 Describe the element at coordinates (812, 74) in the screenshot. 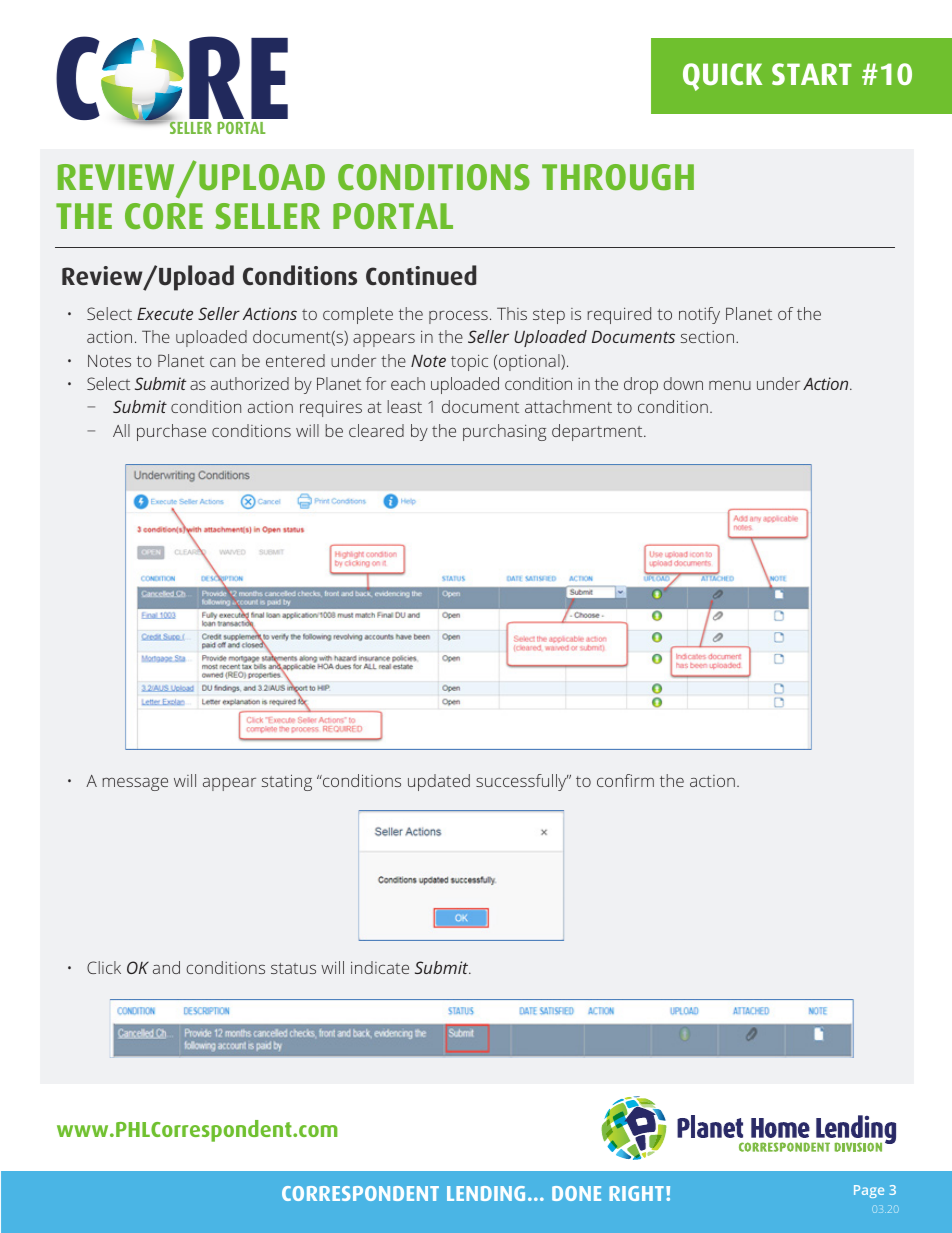

I see `START` at that location.
